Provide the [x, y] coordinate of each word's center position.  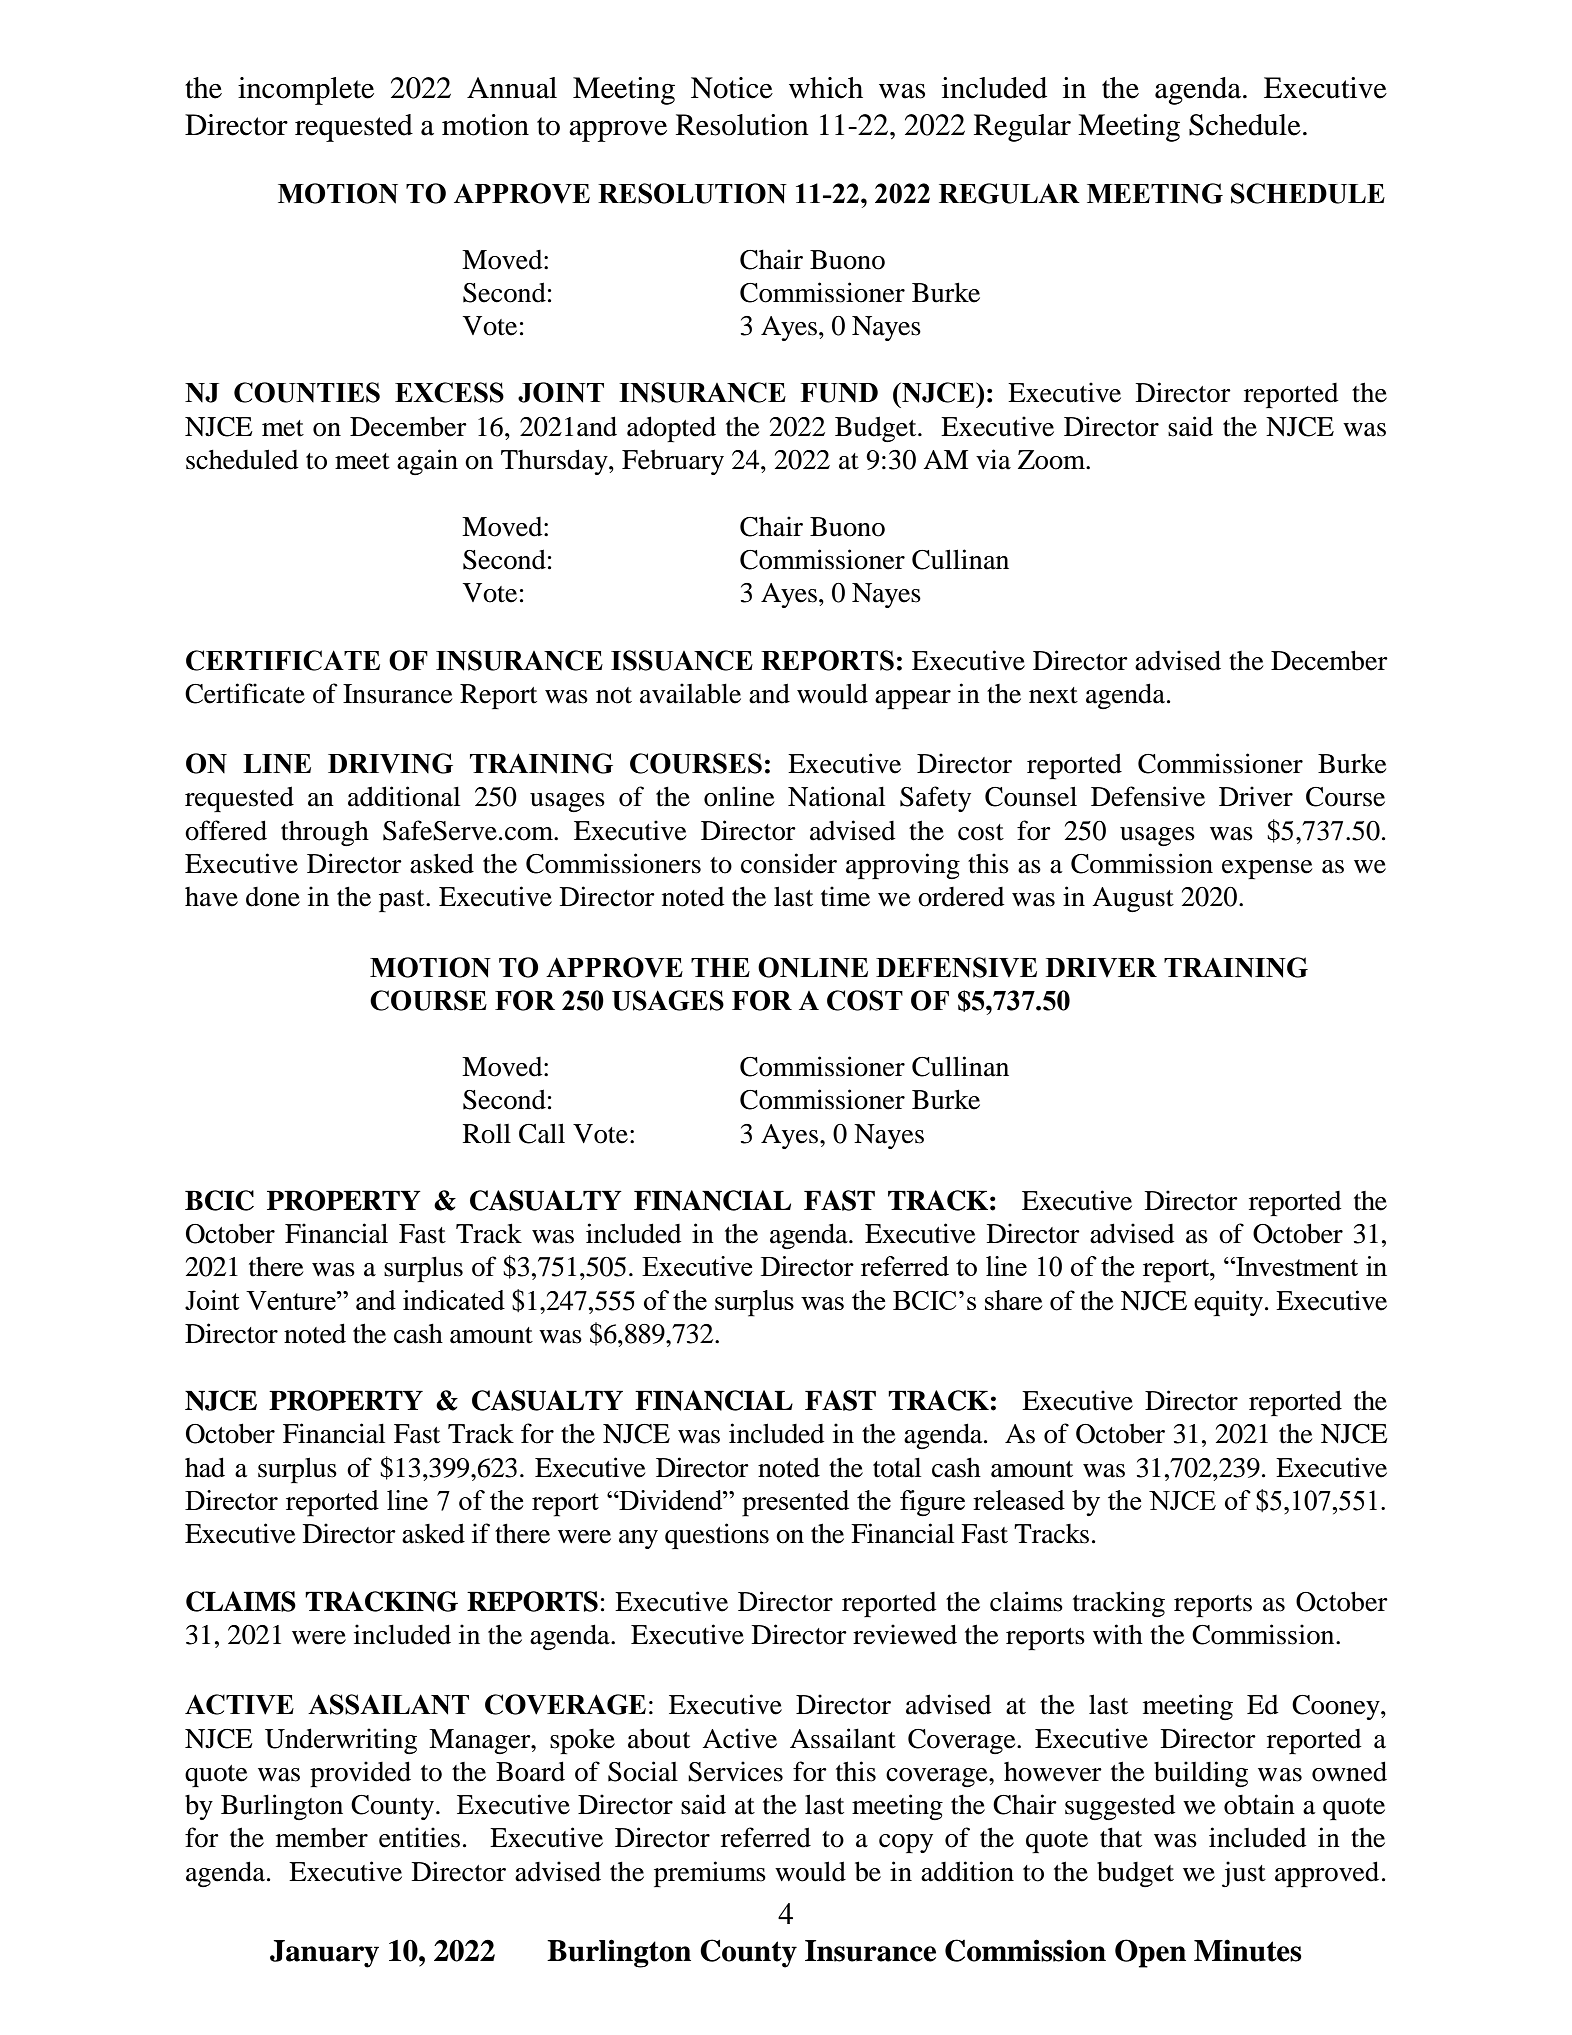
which [826, 88]
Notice [732, 88]
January [324, 1954]
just [1244, 1874]
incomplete [306, 91]
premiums [710, 1874]
